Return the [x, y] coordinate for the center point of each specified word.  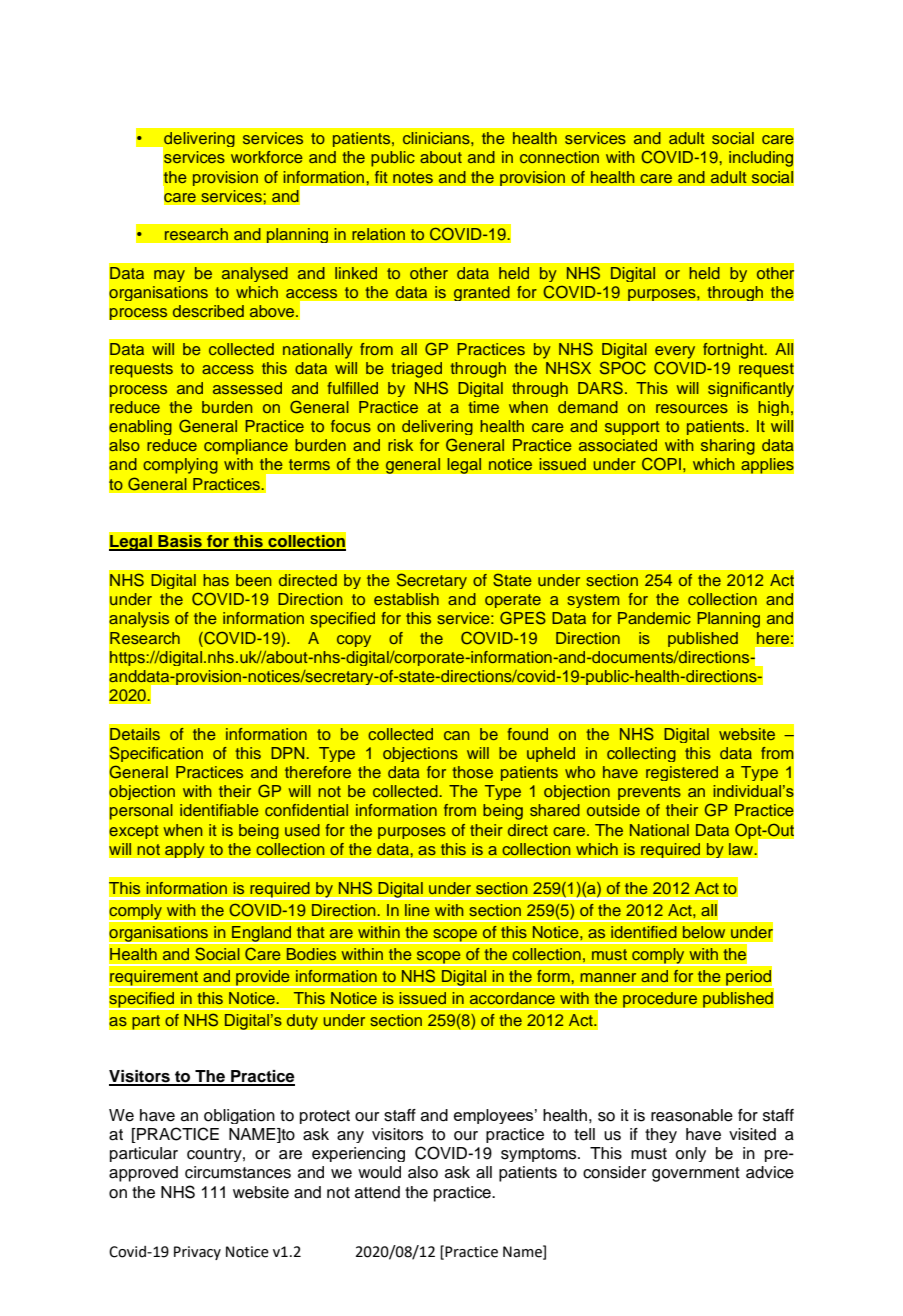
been [253, 580]
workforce [267, 157]
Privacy [197, 1253]
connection [559, 157]
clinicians [437, 138]
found [527, 734]
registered [682, 773]
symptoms [540, 1155]
